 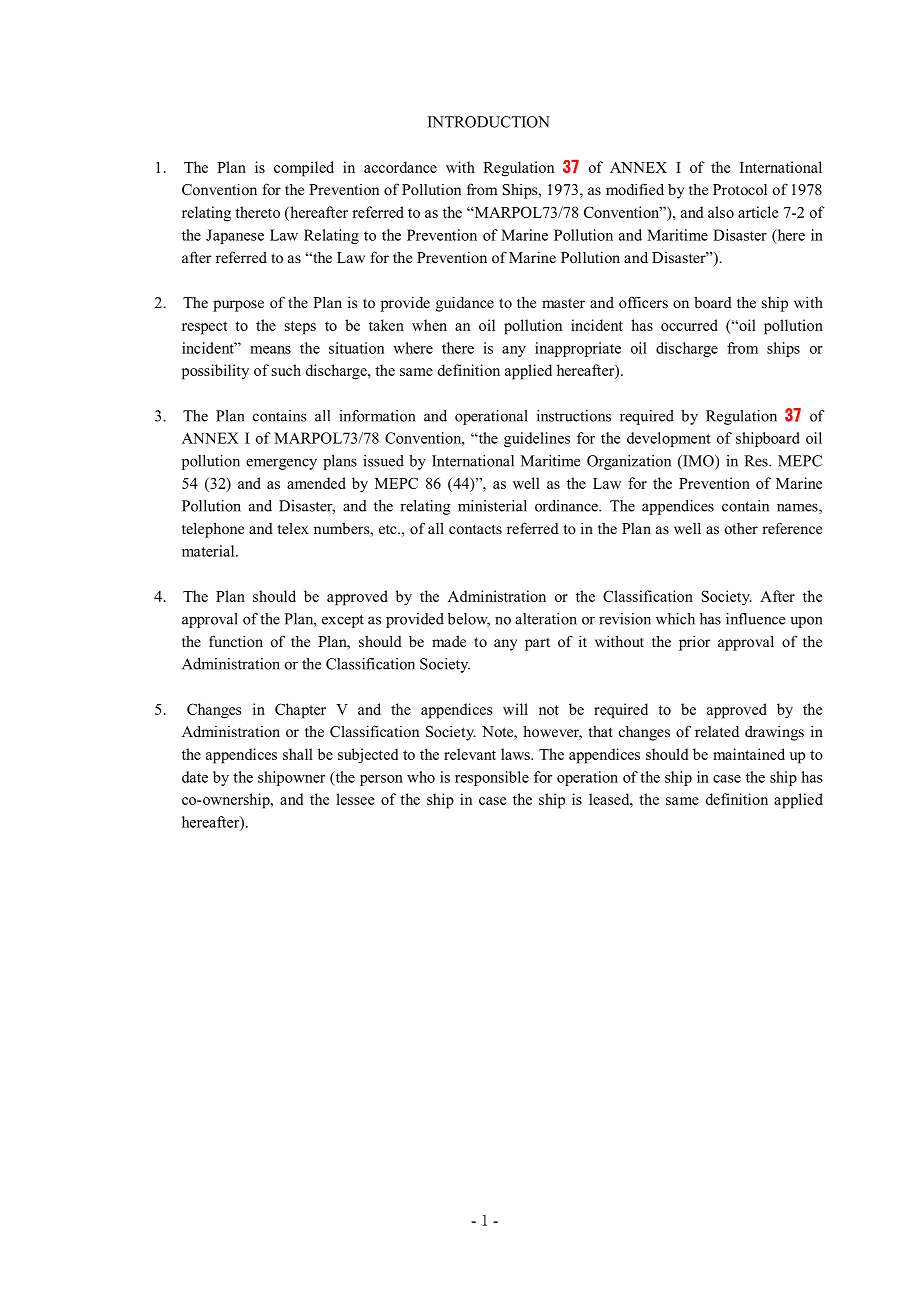 I want to click on INTRODUCTION, so click(x=489, y=122).
